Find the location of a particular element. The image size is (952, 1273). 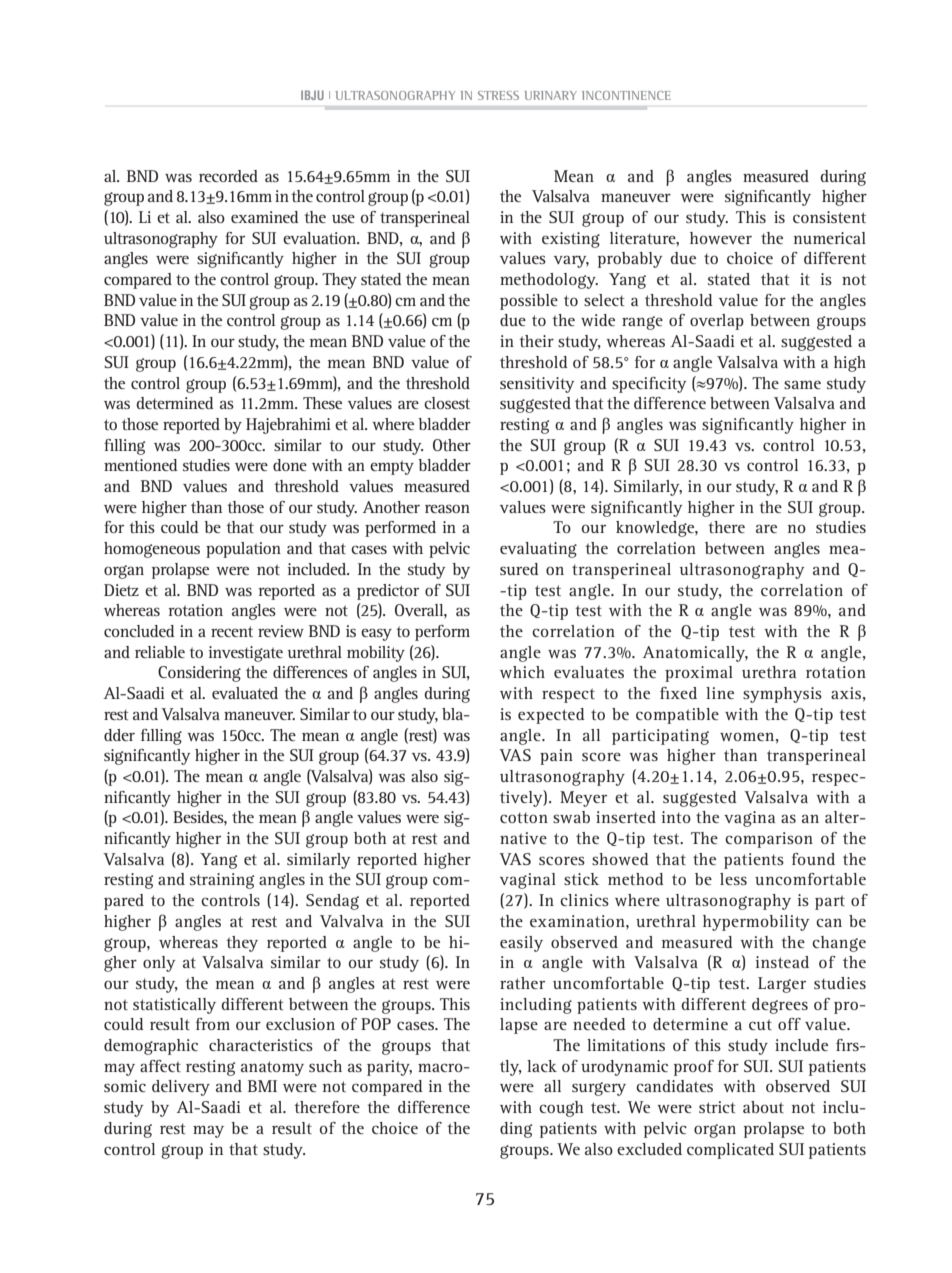

BMI is located at coordinates (262, 1086).
